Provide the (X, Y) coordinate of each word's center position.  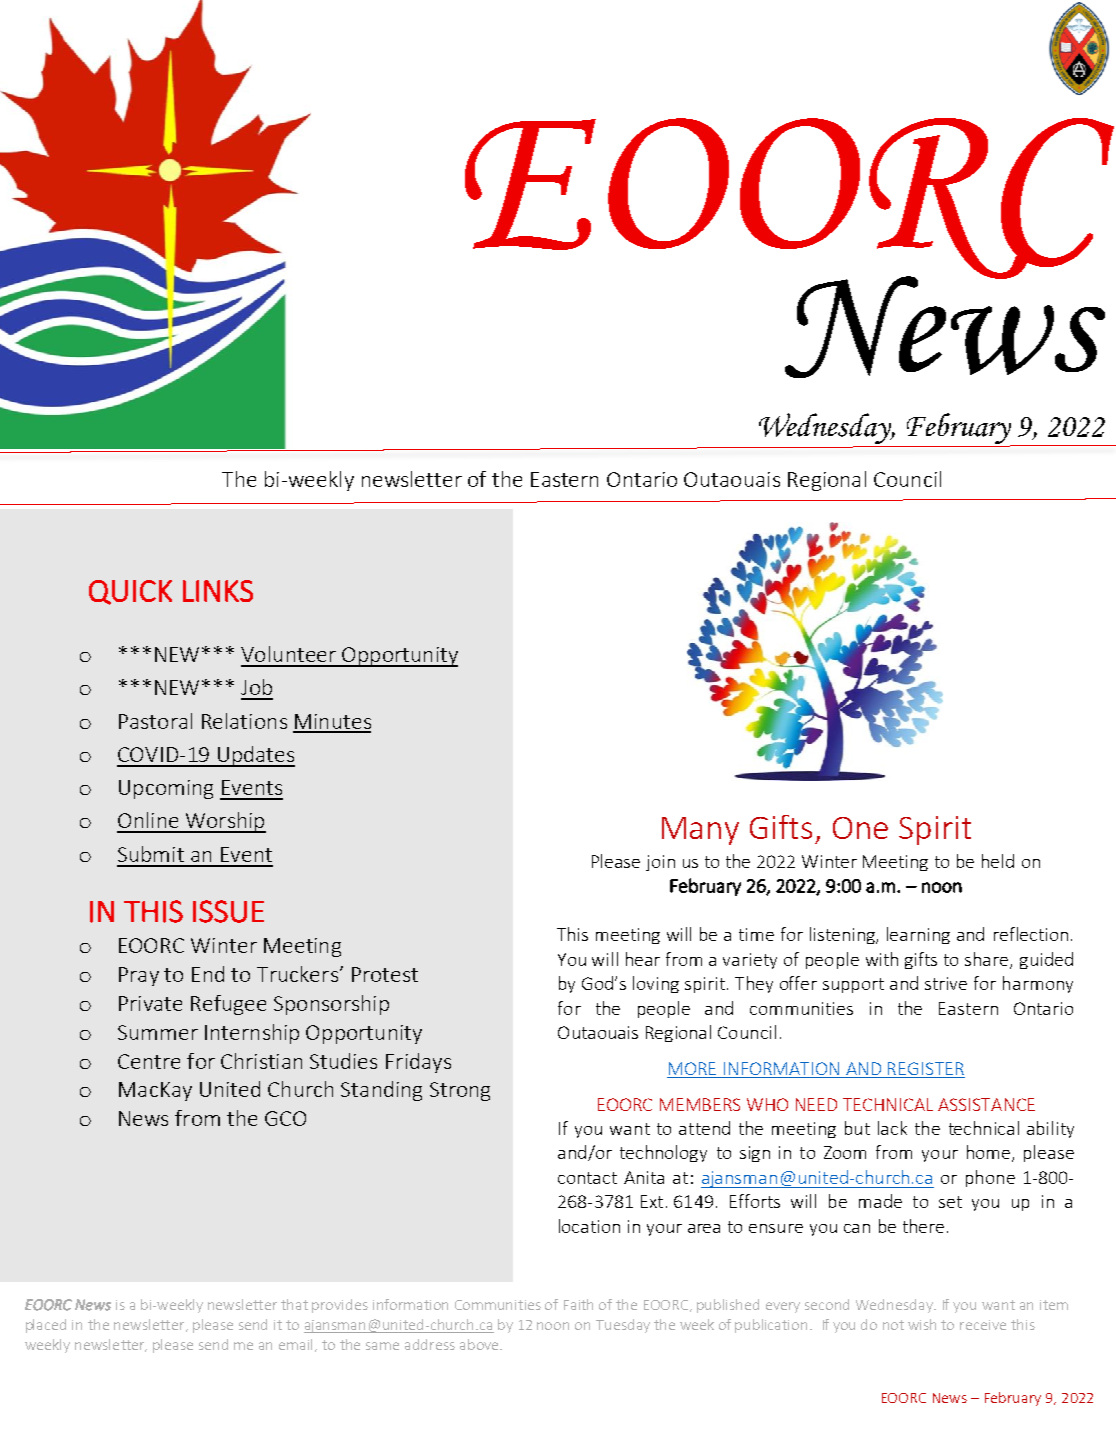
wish (922, 1324)
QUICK (130, 592)
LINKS (218, 591)
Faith (578, 1304)
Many (700, 831)
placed (46, 1326)
